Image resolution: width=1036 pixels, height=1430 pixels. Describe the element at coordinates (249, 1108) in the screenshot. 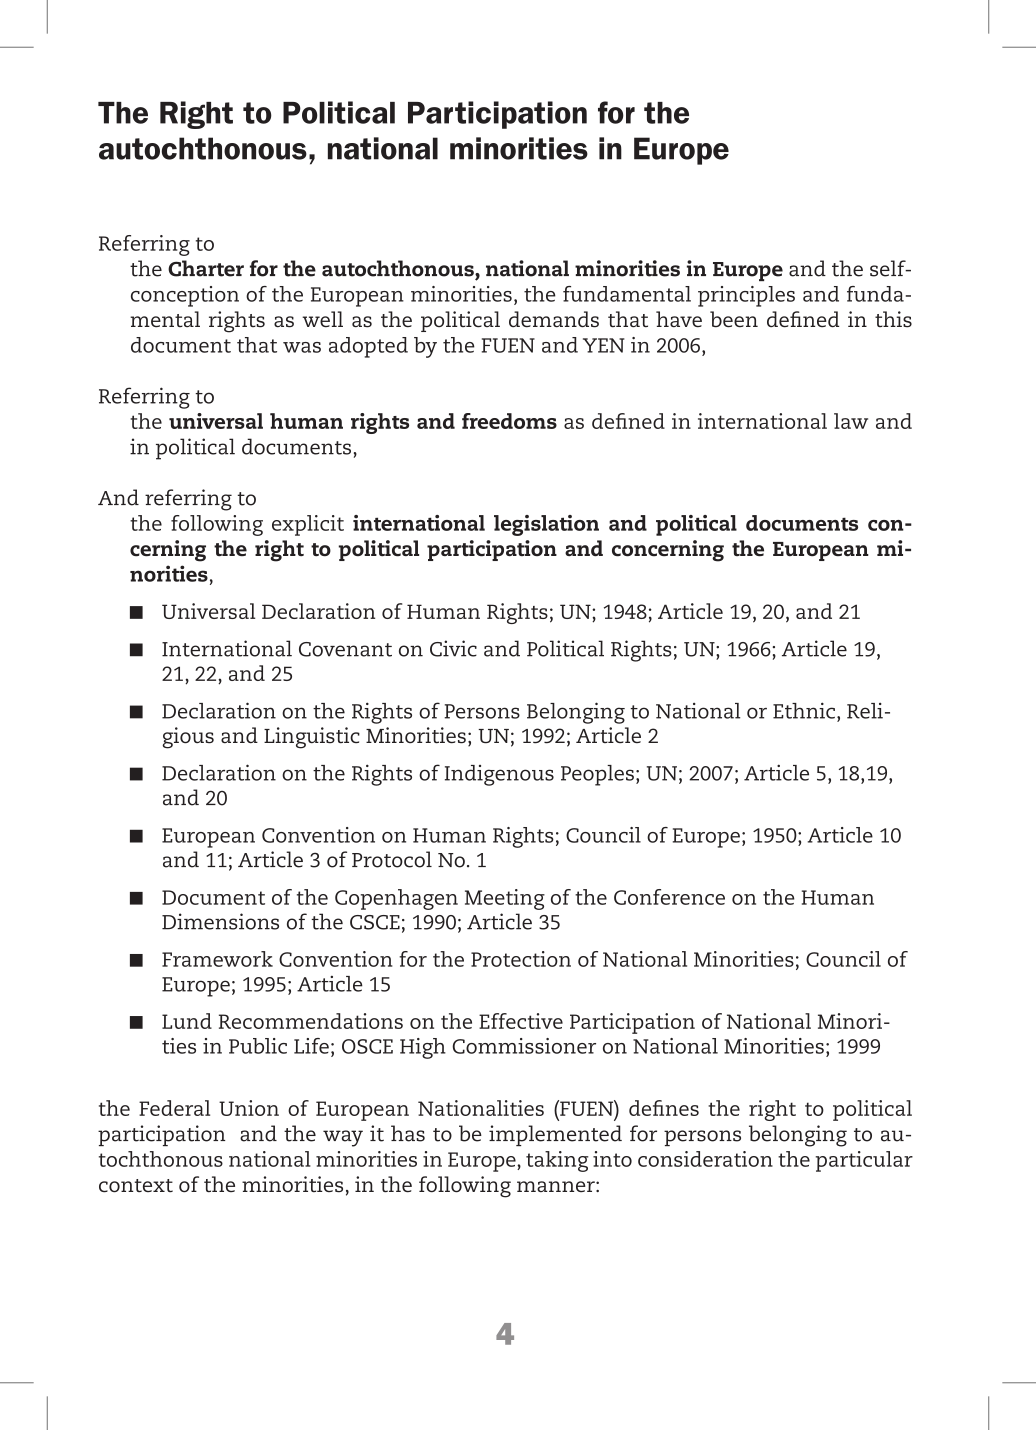

I see `Union` at that location.
